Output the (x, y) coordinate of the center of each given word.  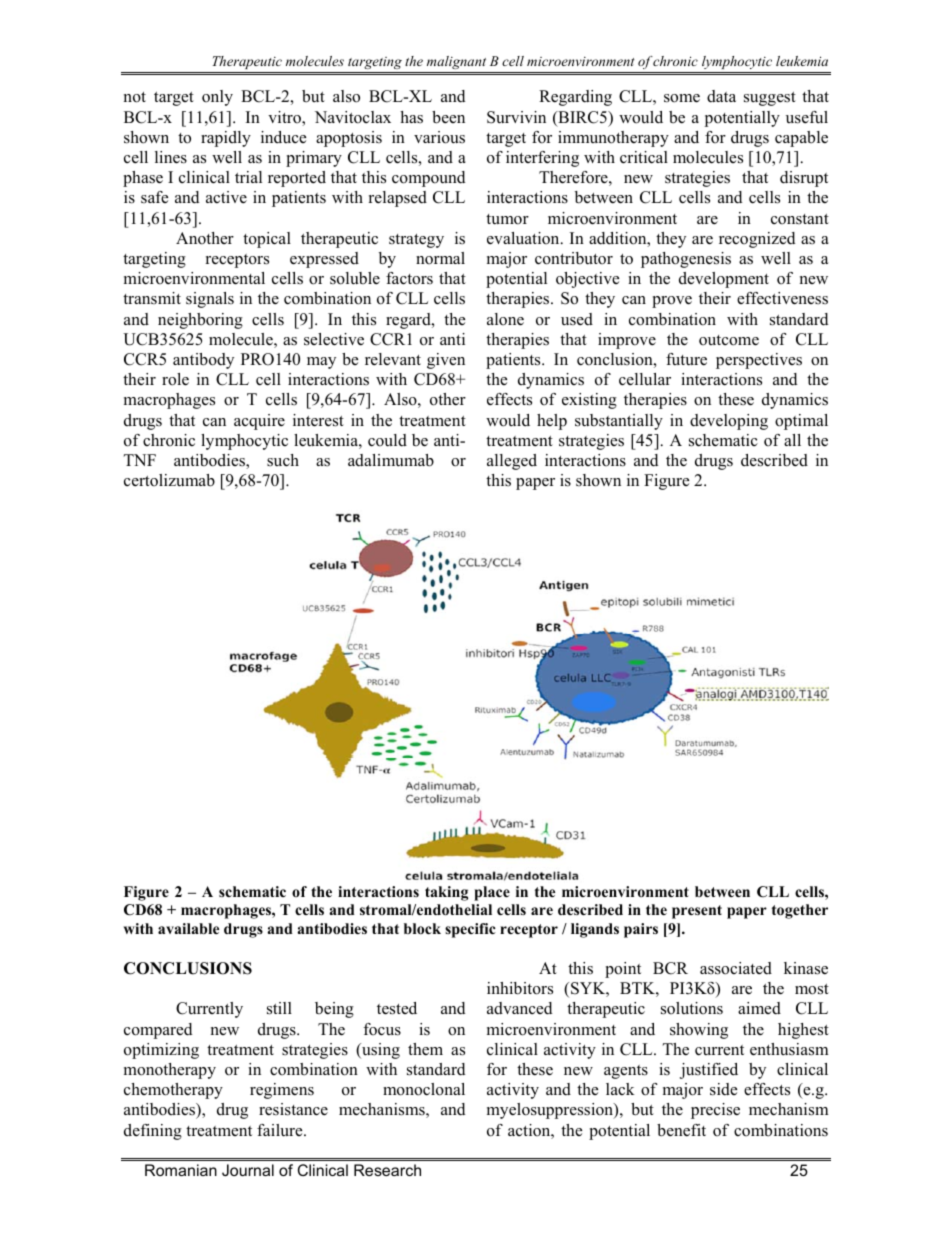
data (721, 96)
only (217, 98)
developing (729, 422)
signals (210, 300)
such (283, 460)
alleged (512, 462)
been (448, 117)
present (697, 912)
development (724, 280)
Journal (248, 1170)
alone (505, 319)
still (279, 1008)
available (188, 928)
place (492, 893)
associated (736, 968)
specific (470, 930)
